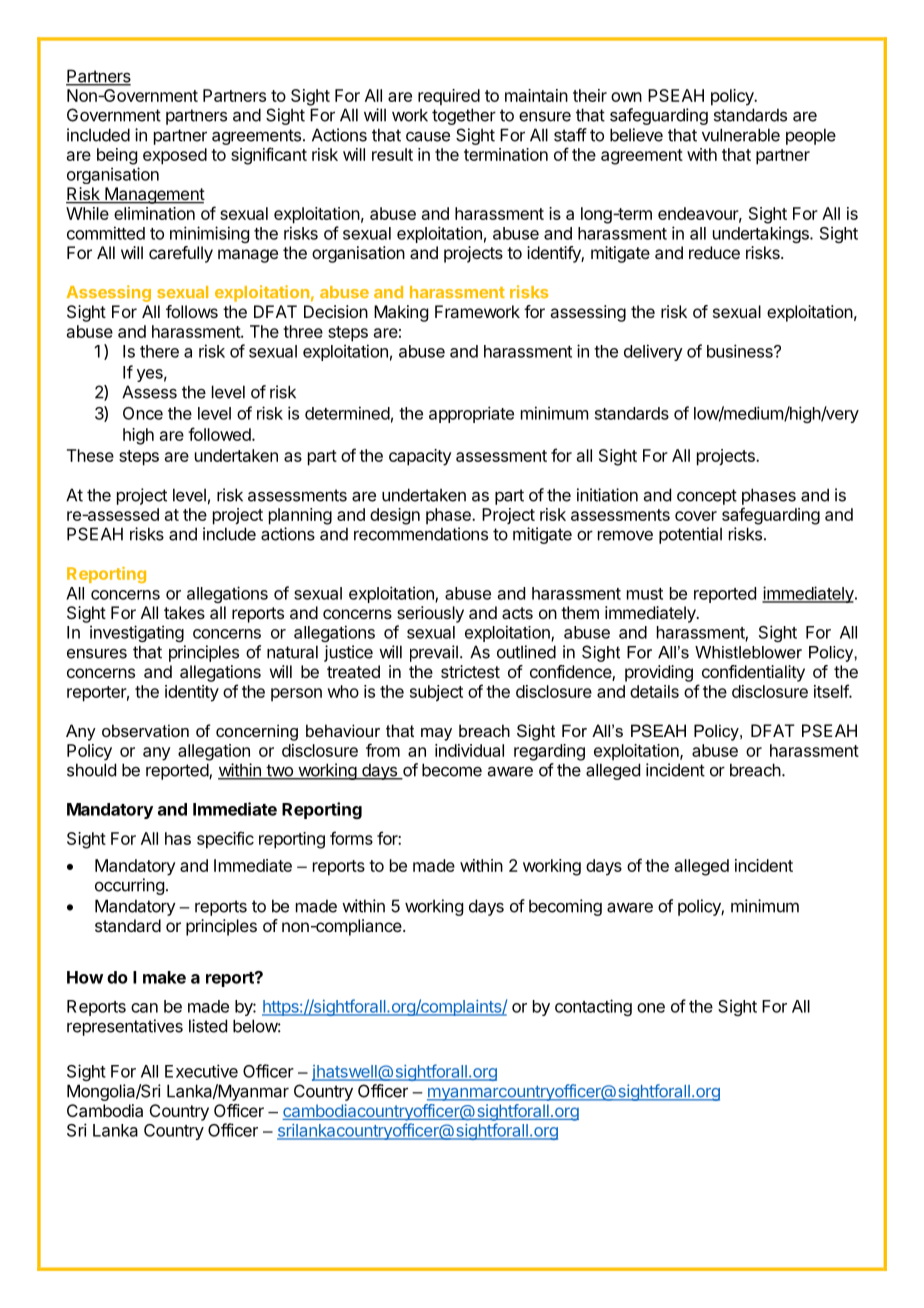 The width and height of the screenshot is (924, 1308). What do you see at coordinates (208, 1026) in the screenshot?
I see `listed` at bounding box center [208, 1026].
